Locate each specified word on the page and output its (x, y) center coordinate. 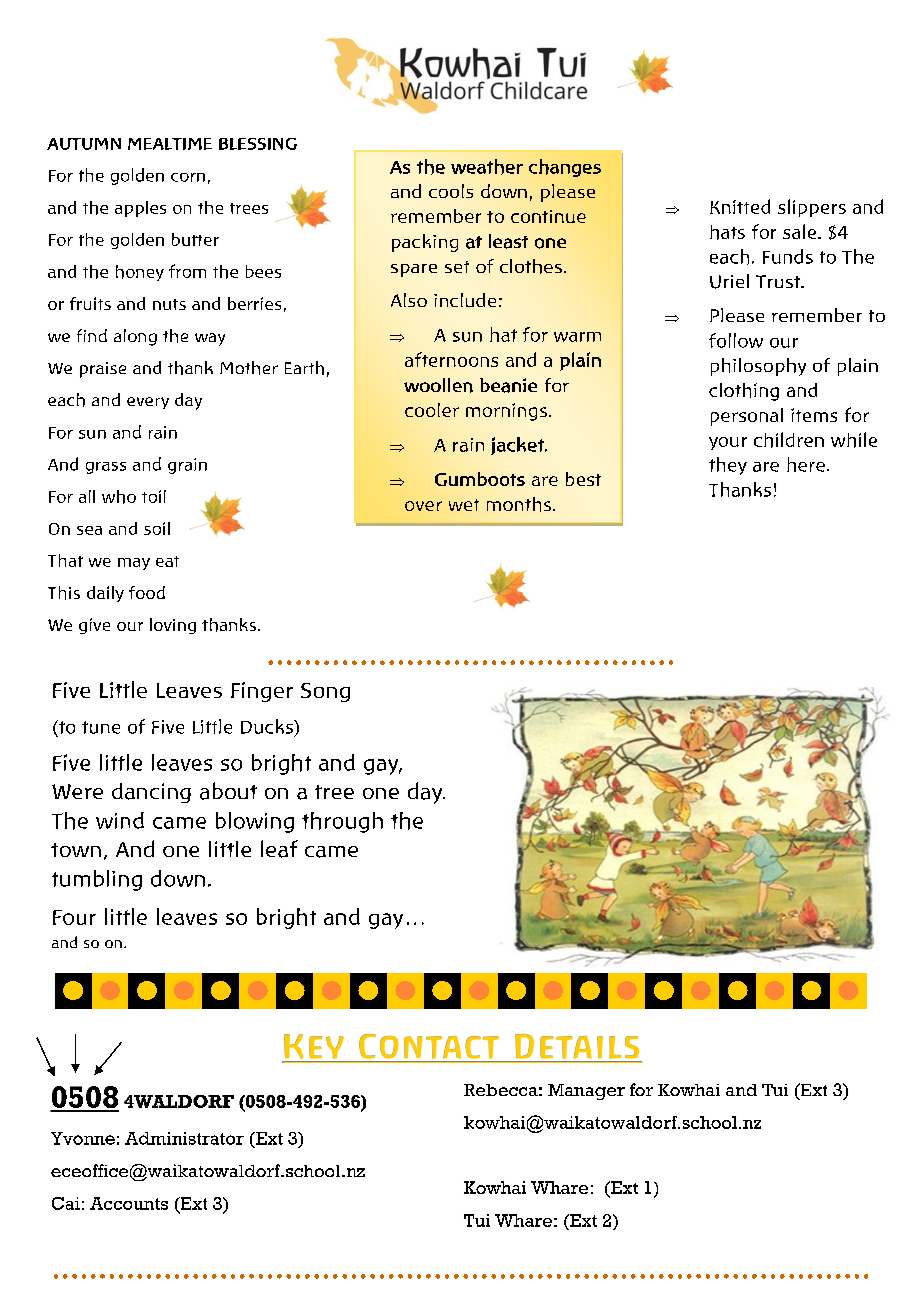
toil (154, 496)
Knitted (740, 206)
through (342, 822)
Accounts (129, 1203)
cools (451, 191)
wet (464, 505)
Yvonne (83, 1138)
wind (120, 820)
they (728, 466)
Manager (586, 1092)
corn (188, 177)
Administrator (184, 1138)
